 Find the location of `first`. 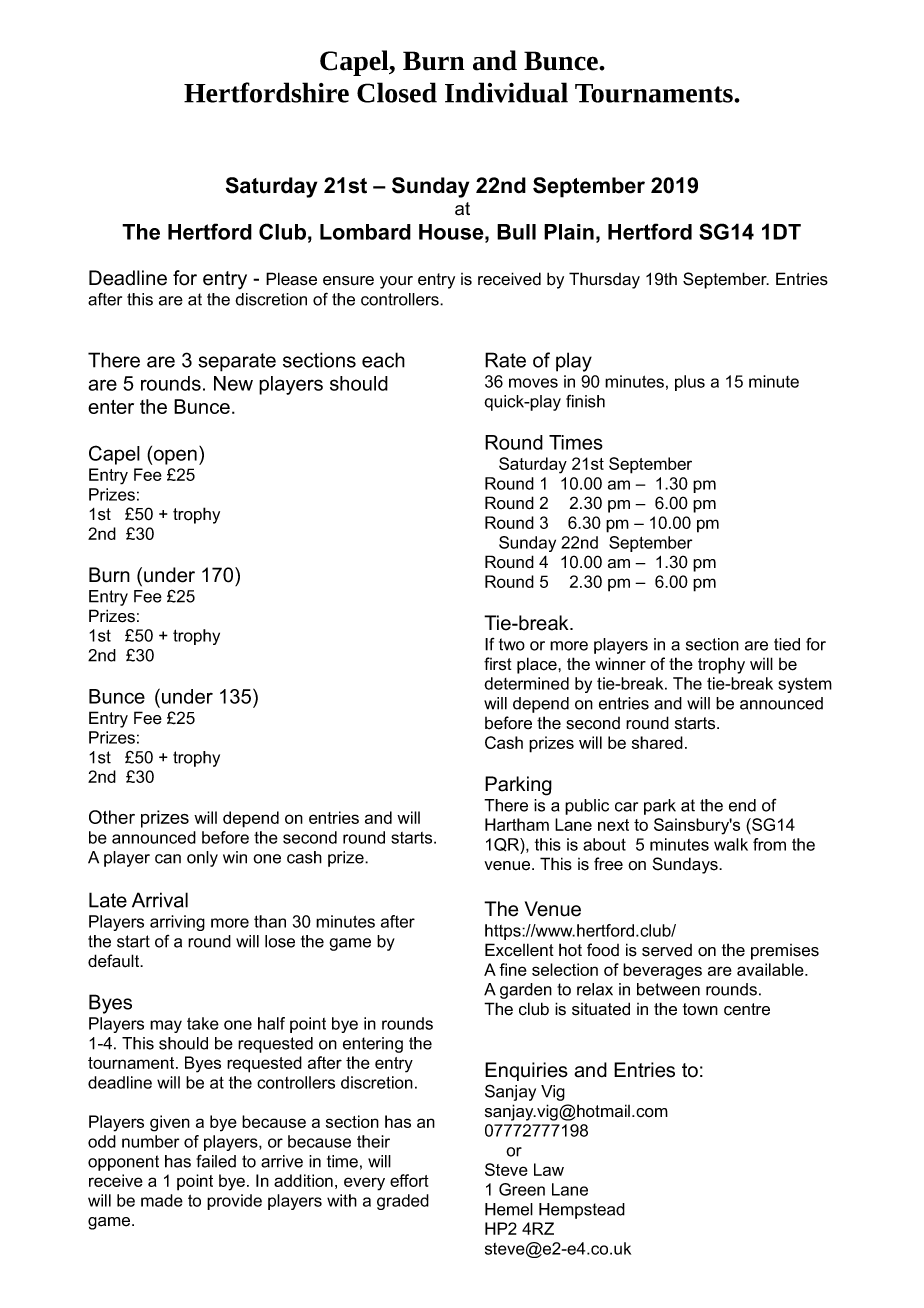

first is located at coordinates (498, 664).
